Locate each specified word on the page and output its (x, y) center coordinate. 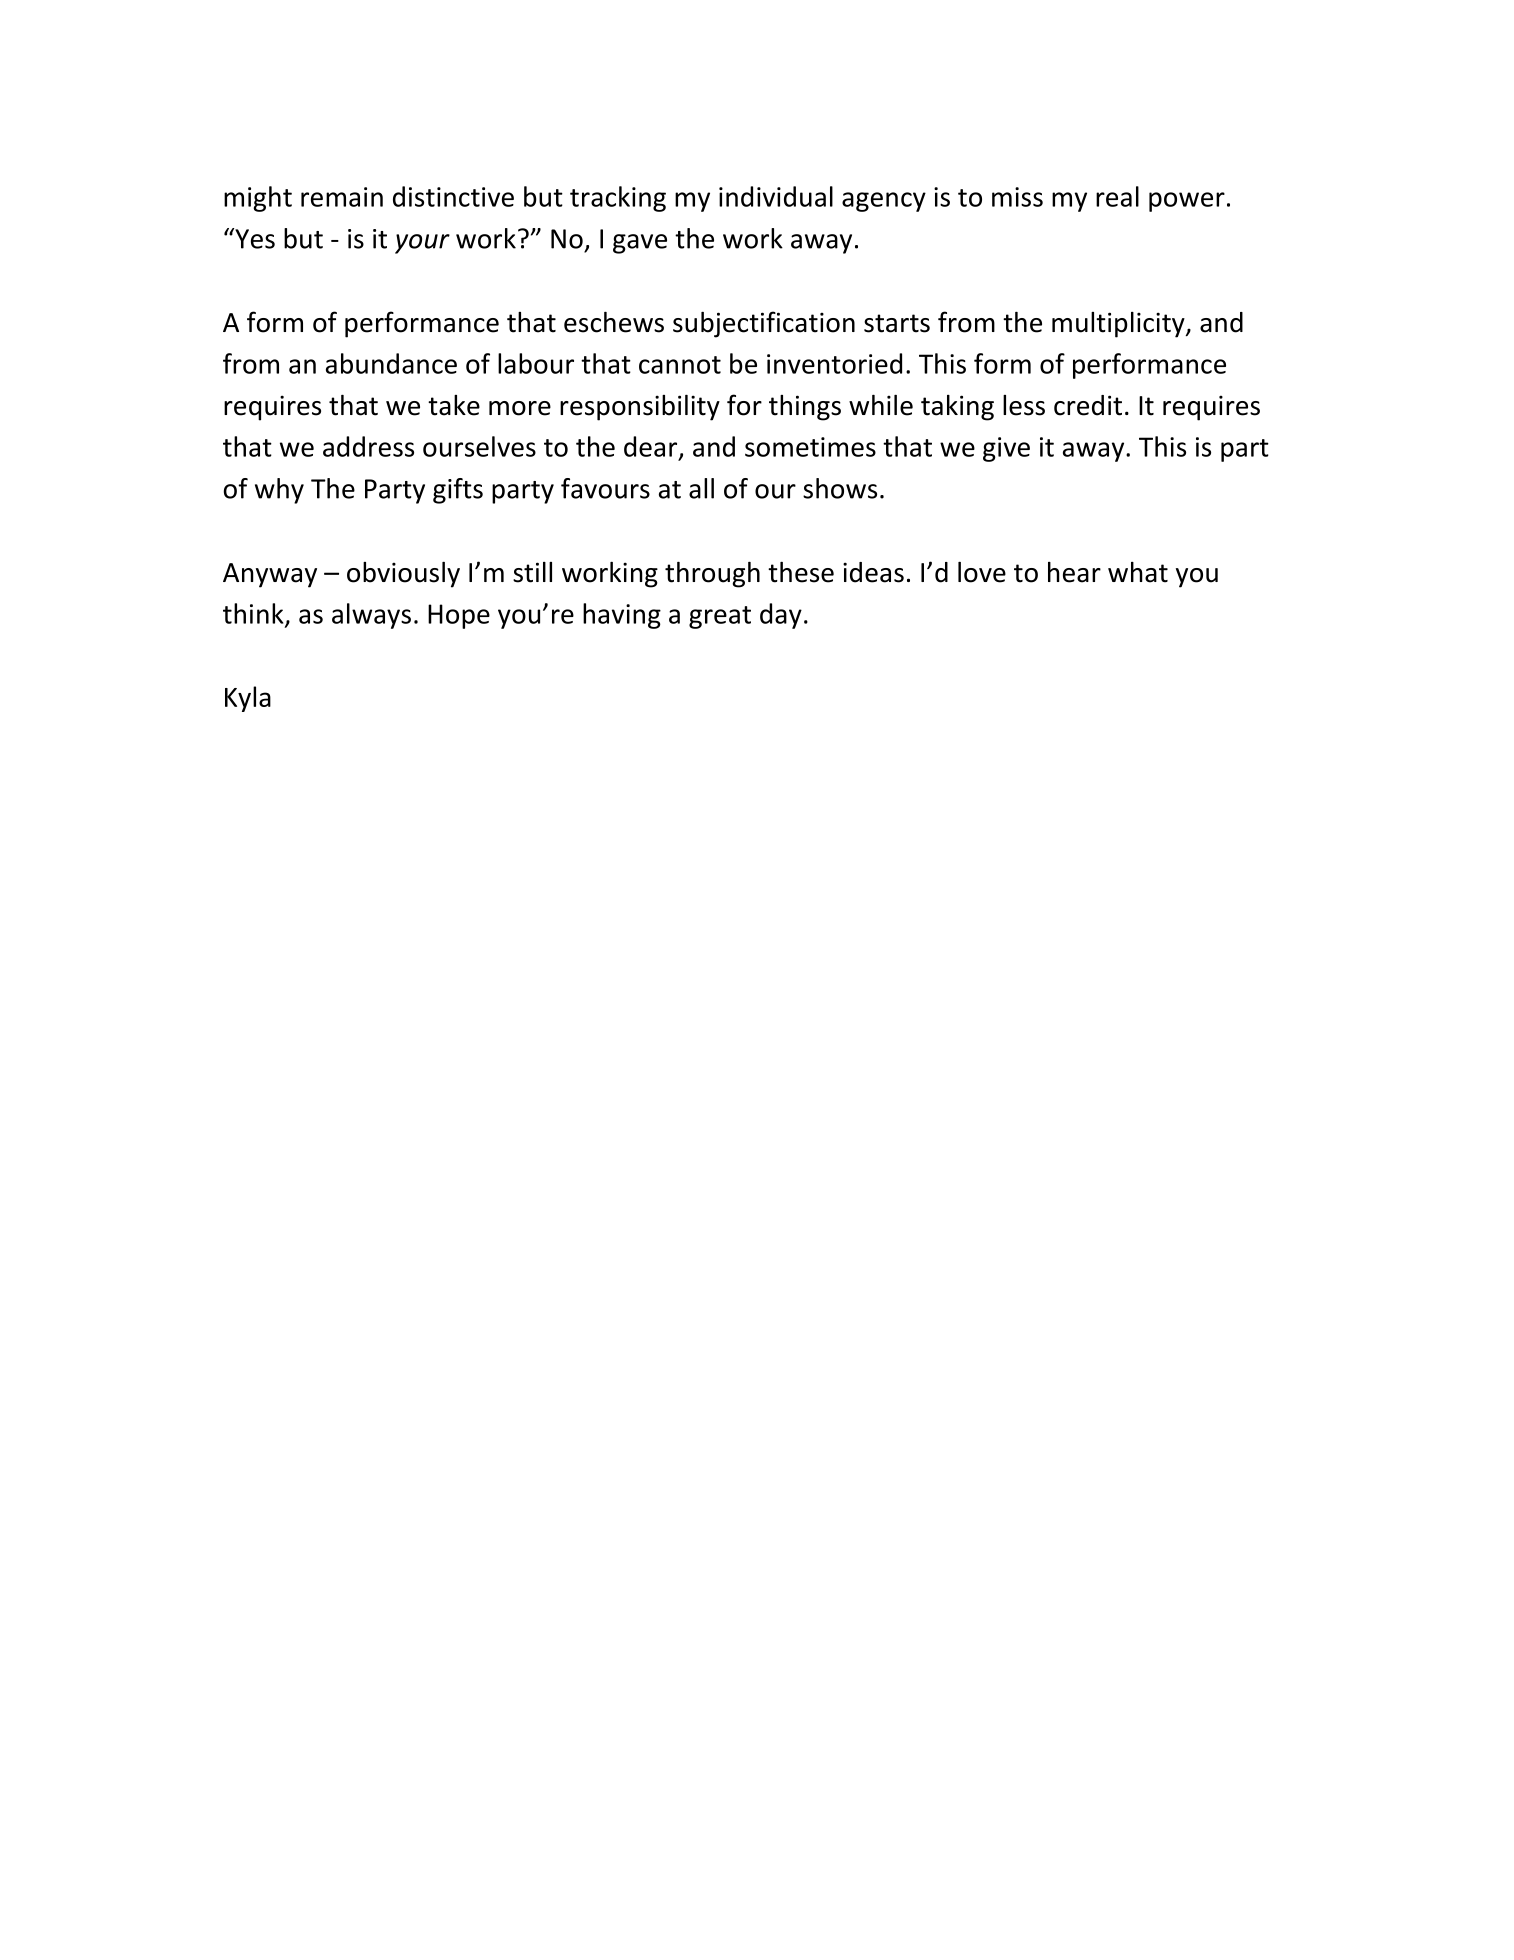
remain (342, 197)
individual (776, 196)
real (1117, 196)
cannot (680, 365)
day (781, 616)
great (720, 617)
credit (1088, 405)
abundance (391, 363)
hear (1074, 572)
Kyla (248, 699)
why (279, 491)
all (701, 488)
